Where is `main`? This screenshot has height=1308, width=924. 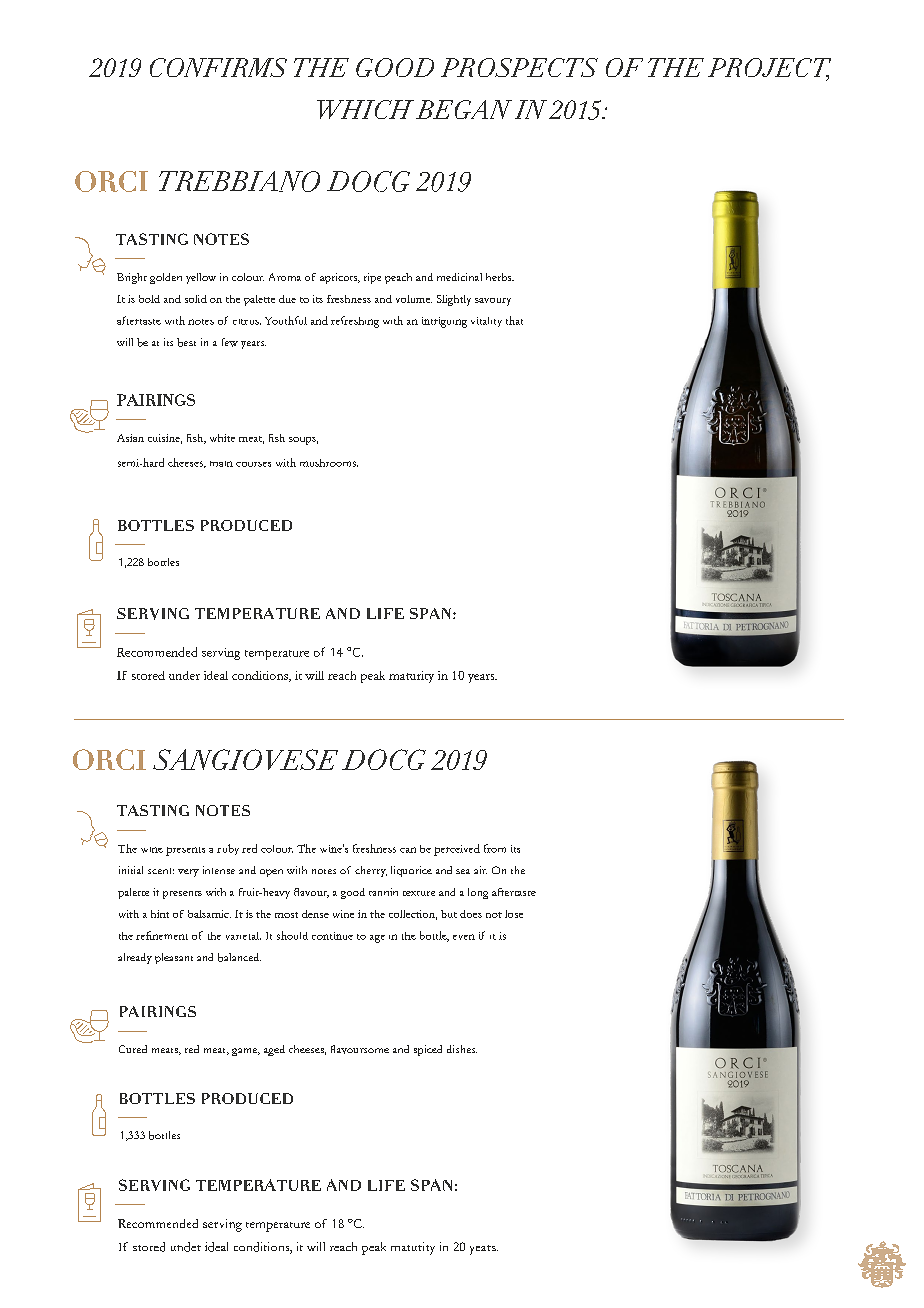 main is located at coordinates (221, 464).
